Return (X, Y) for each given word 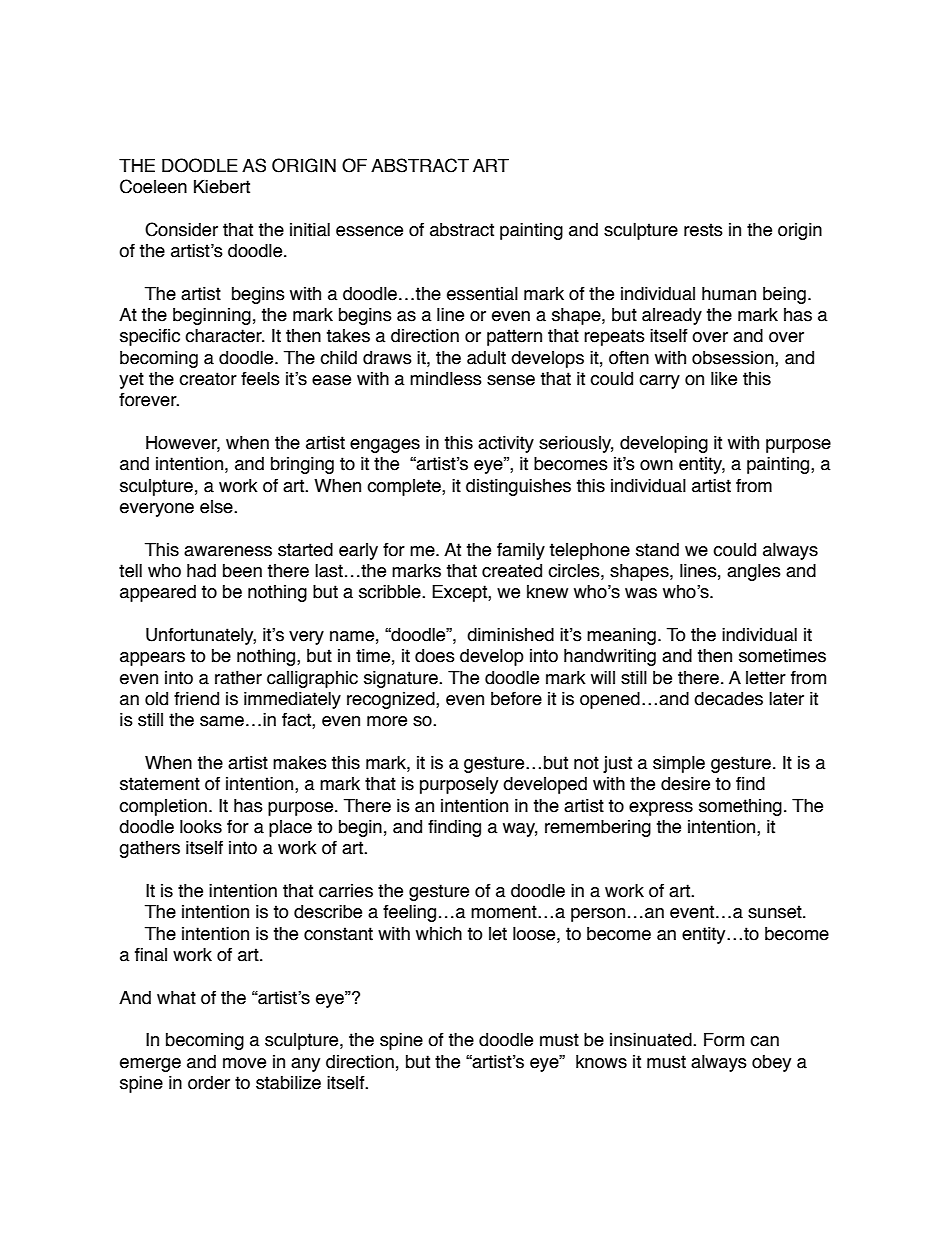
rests (703, 230)
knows (601, 1062)
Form (724, 1040)
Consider (181, 229)
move (244, 1063)
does (435, 656)
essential (482, 294)
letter (766, 678)
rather (238, 678)
